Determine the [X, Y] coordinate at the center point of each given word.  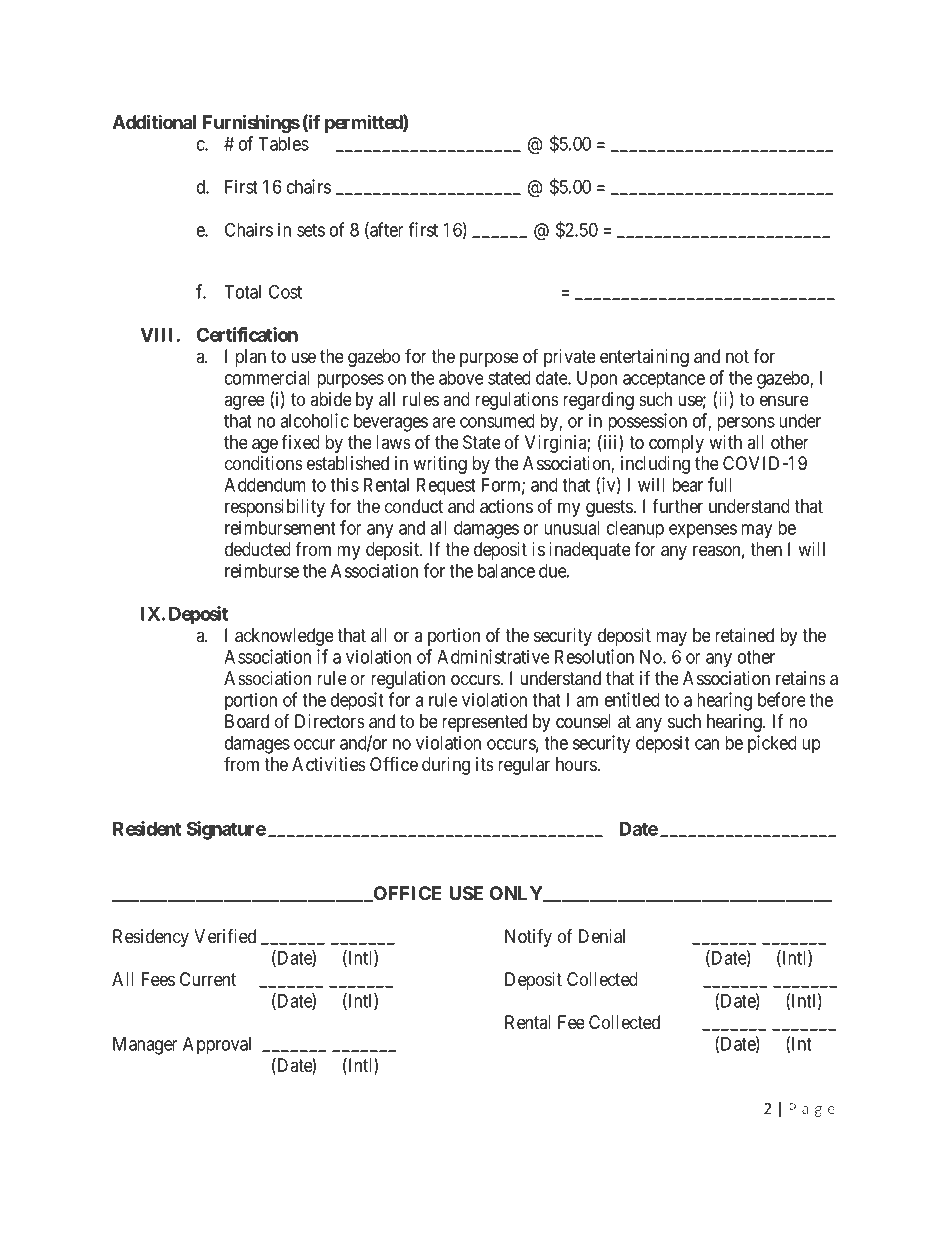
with [725, 442]
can [707, 744]
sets [311, 230]
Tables [283, 144]
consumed [497, 421]
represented [484, 723]
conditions [264, 463]
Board [247, 721]
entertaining [644, 358]
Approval [217, 1046]
